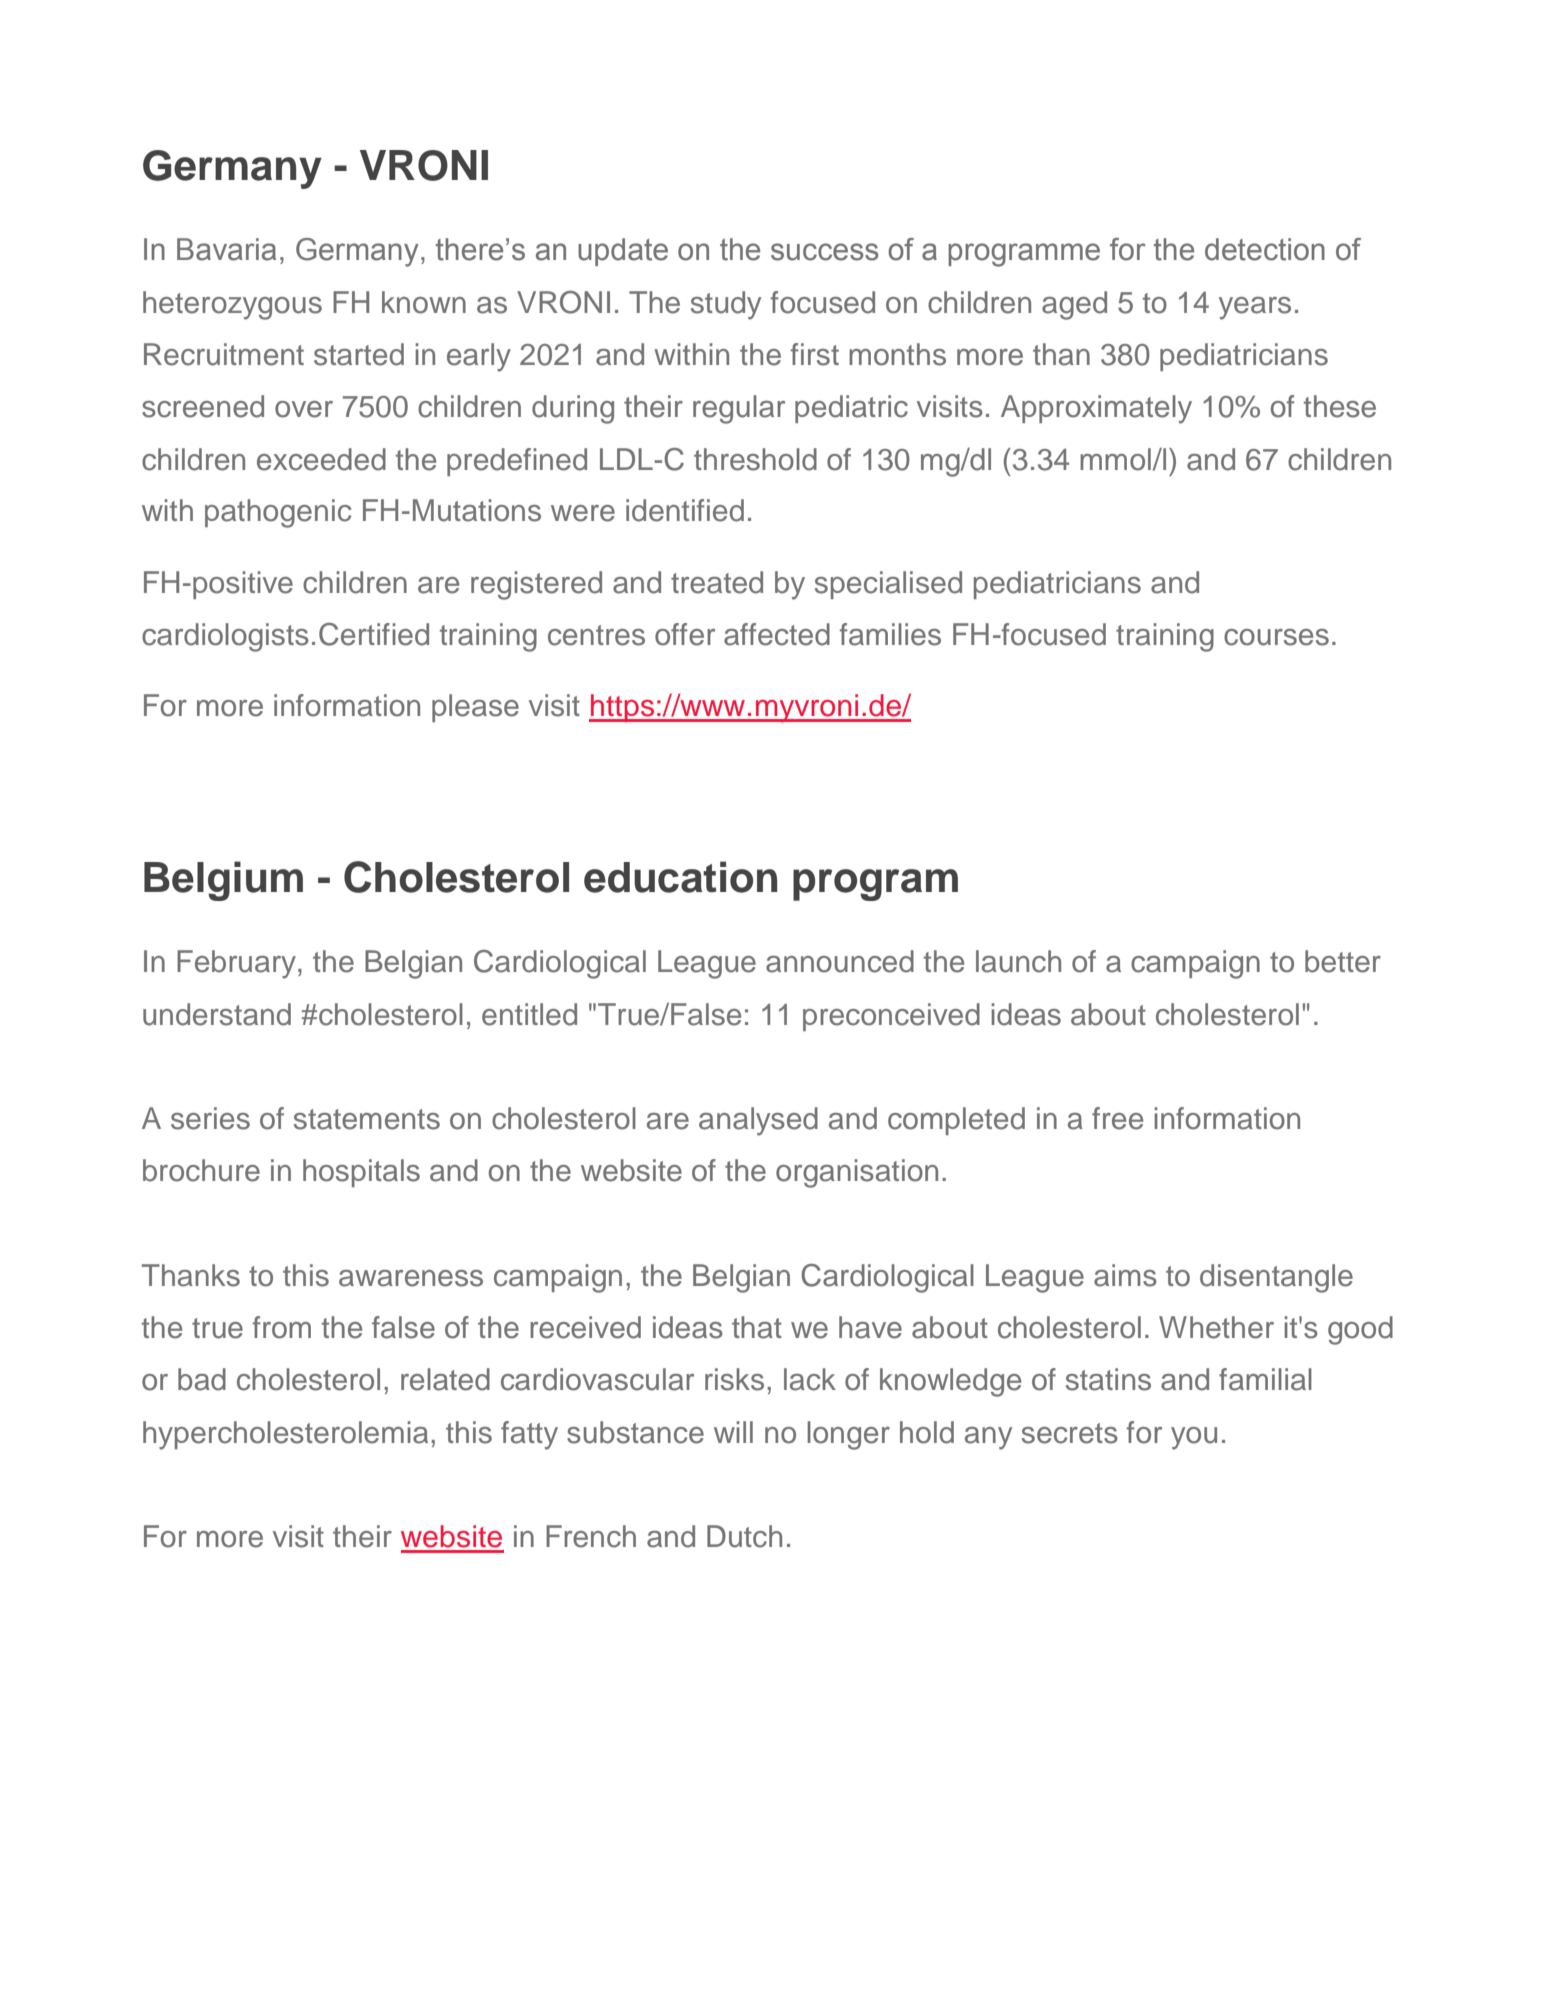 Image resolution: width=1544 pixels, height=1999 pixels. I want to click on study, so click(726, 305).
